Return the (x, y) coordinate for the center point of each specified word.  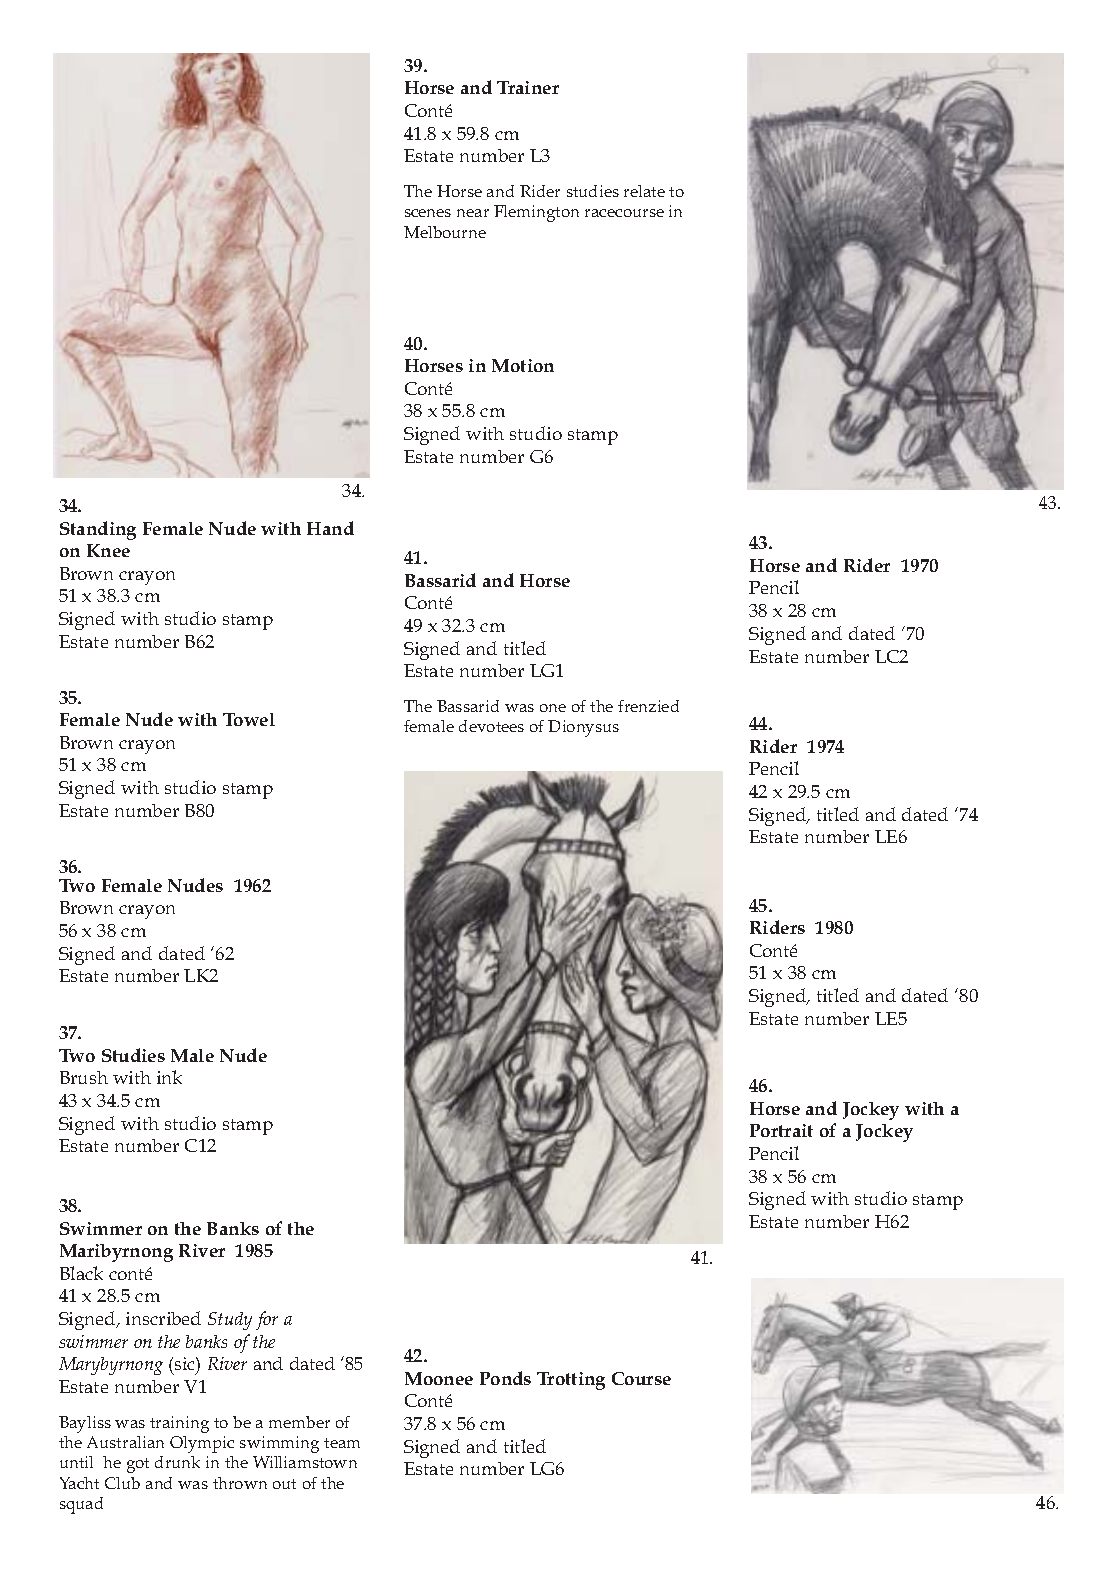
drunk (177, 1462)
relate (644, 191)
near (473, 213)
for (267, 1320)
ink (169, 1077)
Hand (330, 528)
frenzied (648, 706)
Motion (523, 365)
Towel (249, 719)
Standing (98, 530)
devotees (491, 726)
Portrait (781, 1130)
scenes (428, 213)
